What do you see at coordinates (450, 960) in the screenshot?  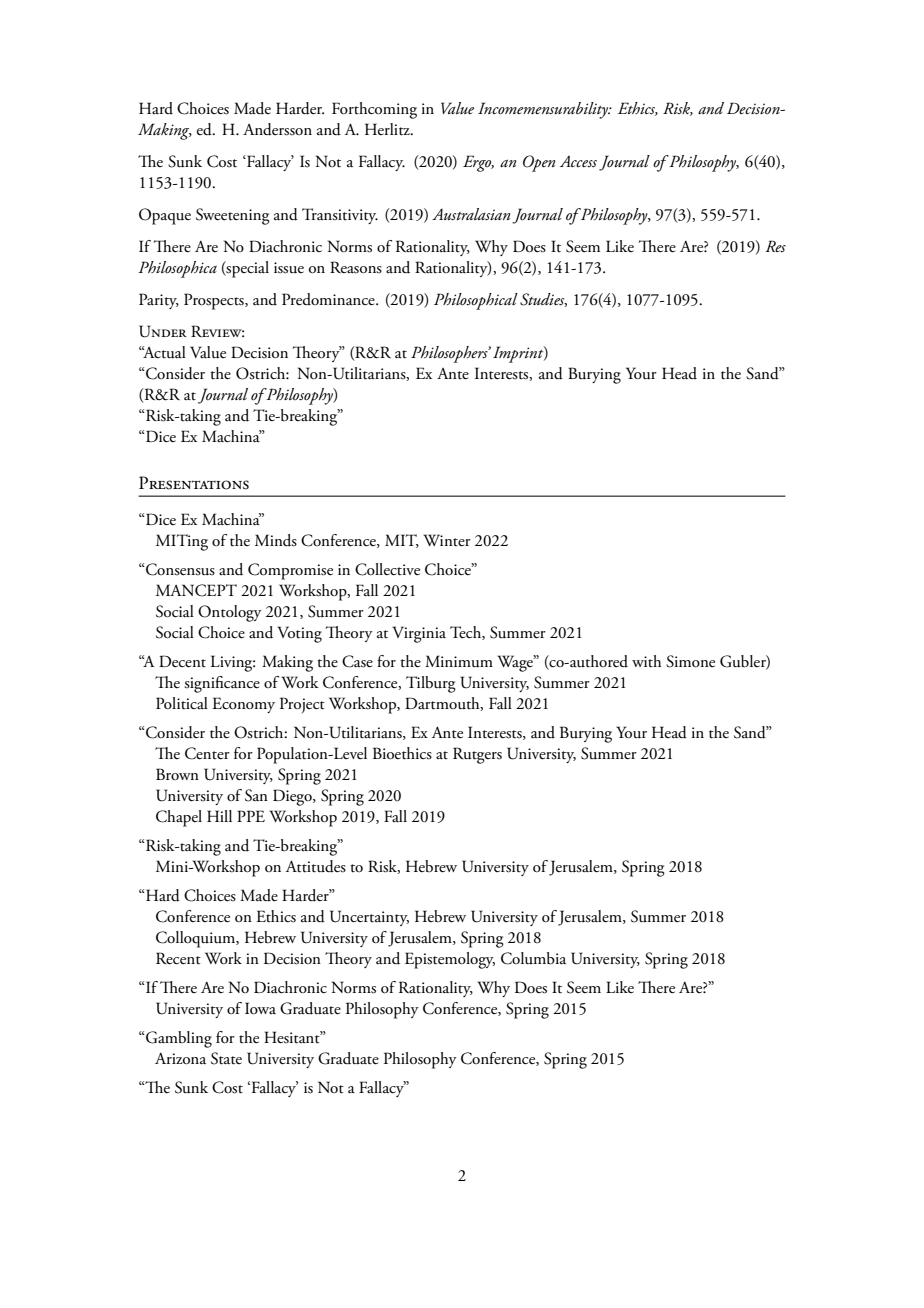 I see `Epistemology` at bounding box center [450, 960].
